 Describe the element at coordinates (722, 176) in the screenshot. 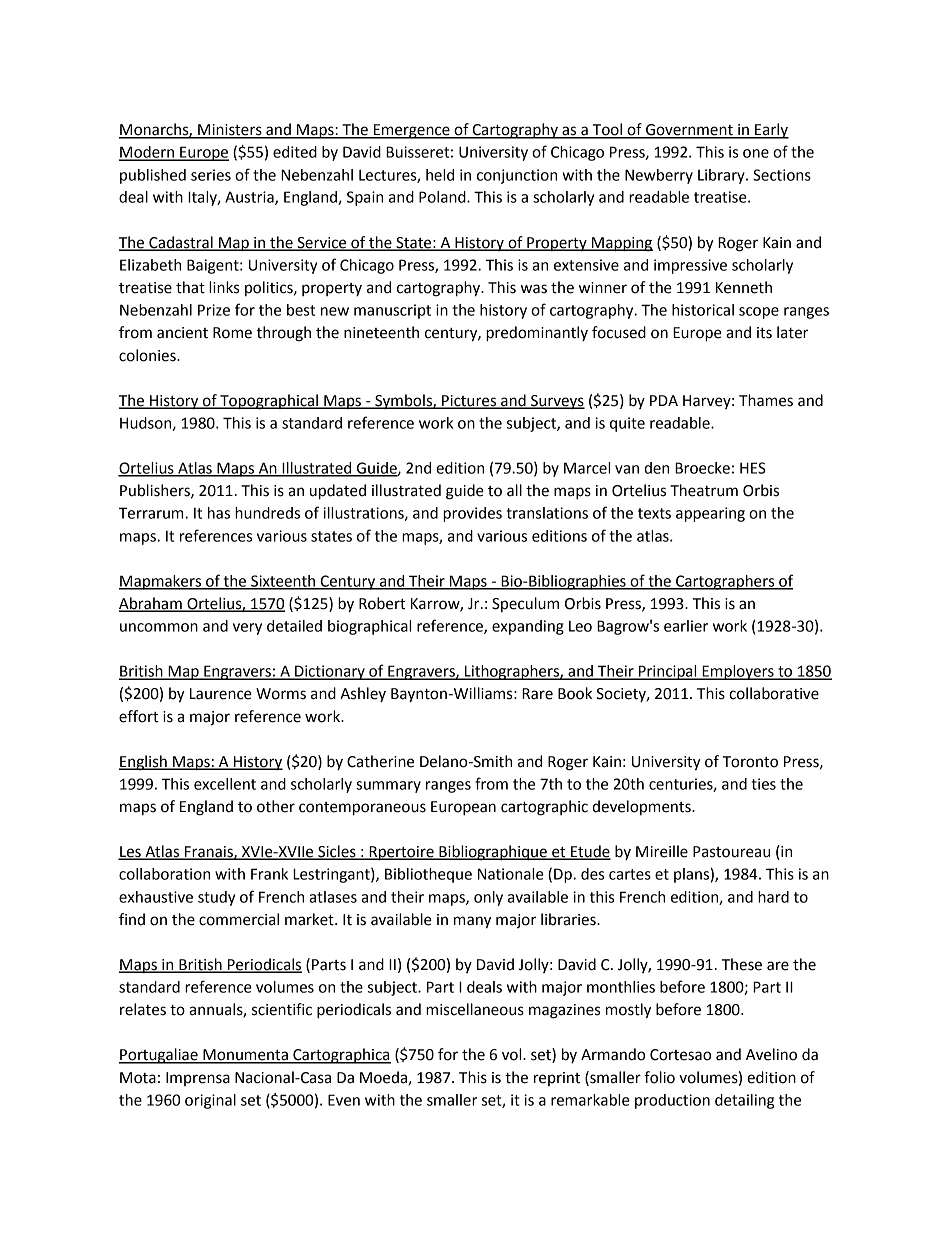

I see `Library` at that location.
